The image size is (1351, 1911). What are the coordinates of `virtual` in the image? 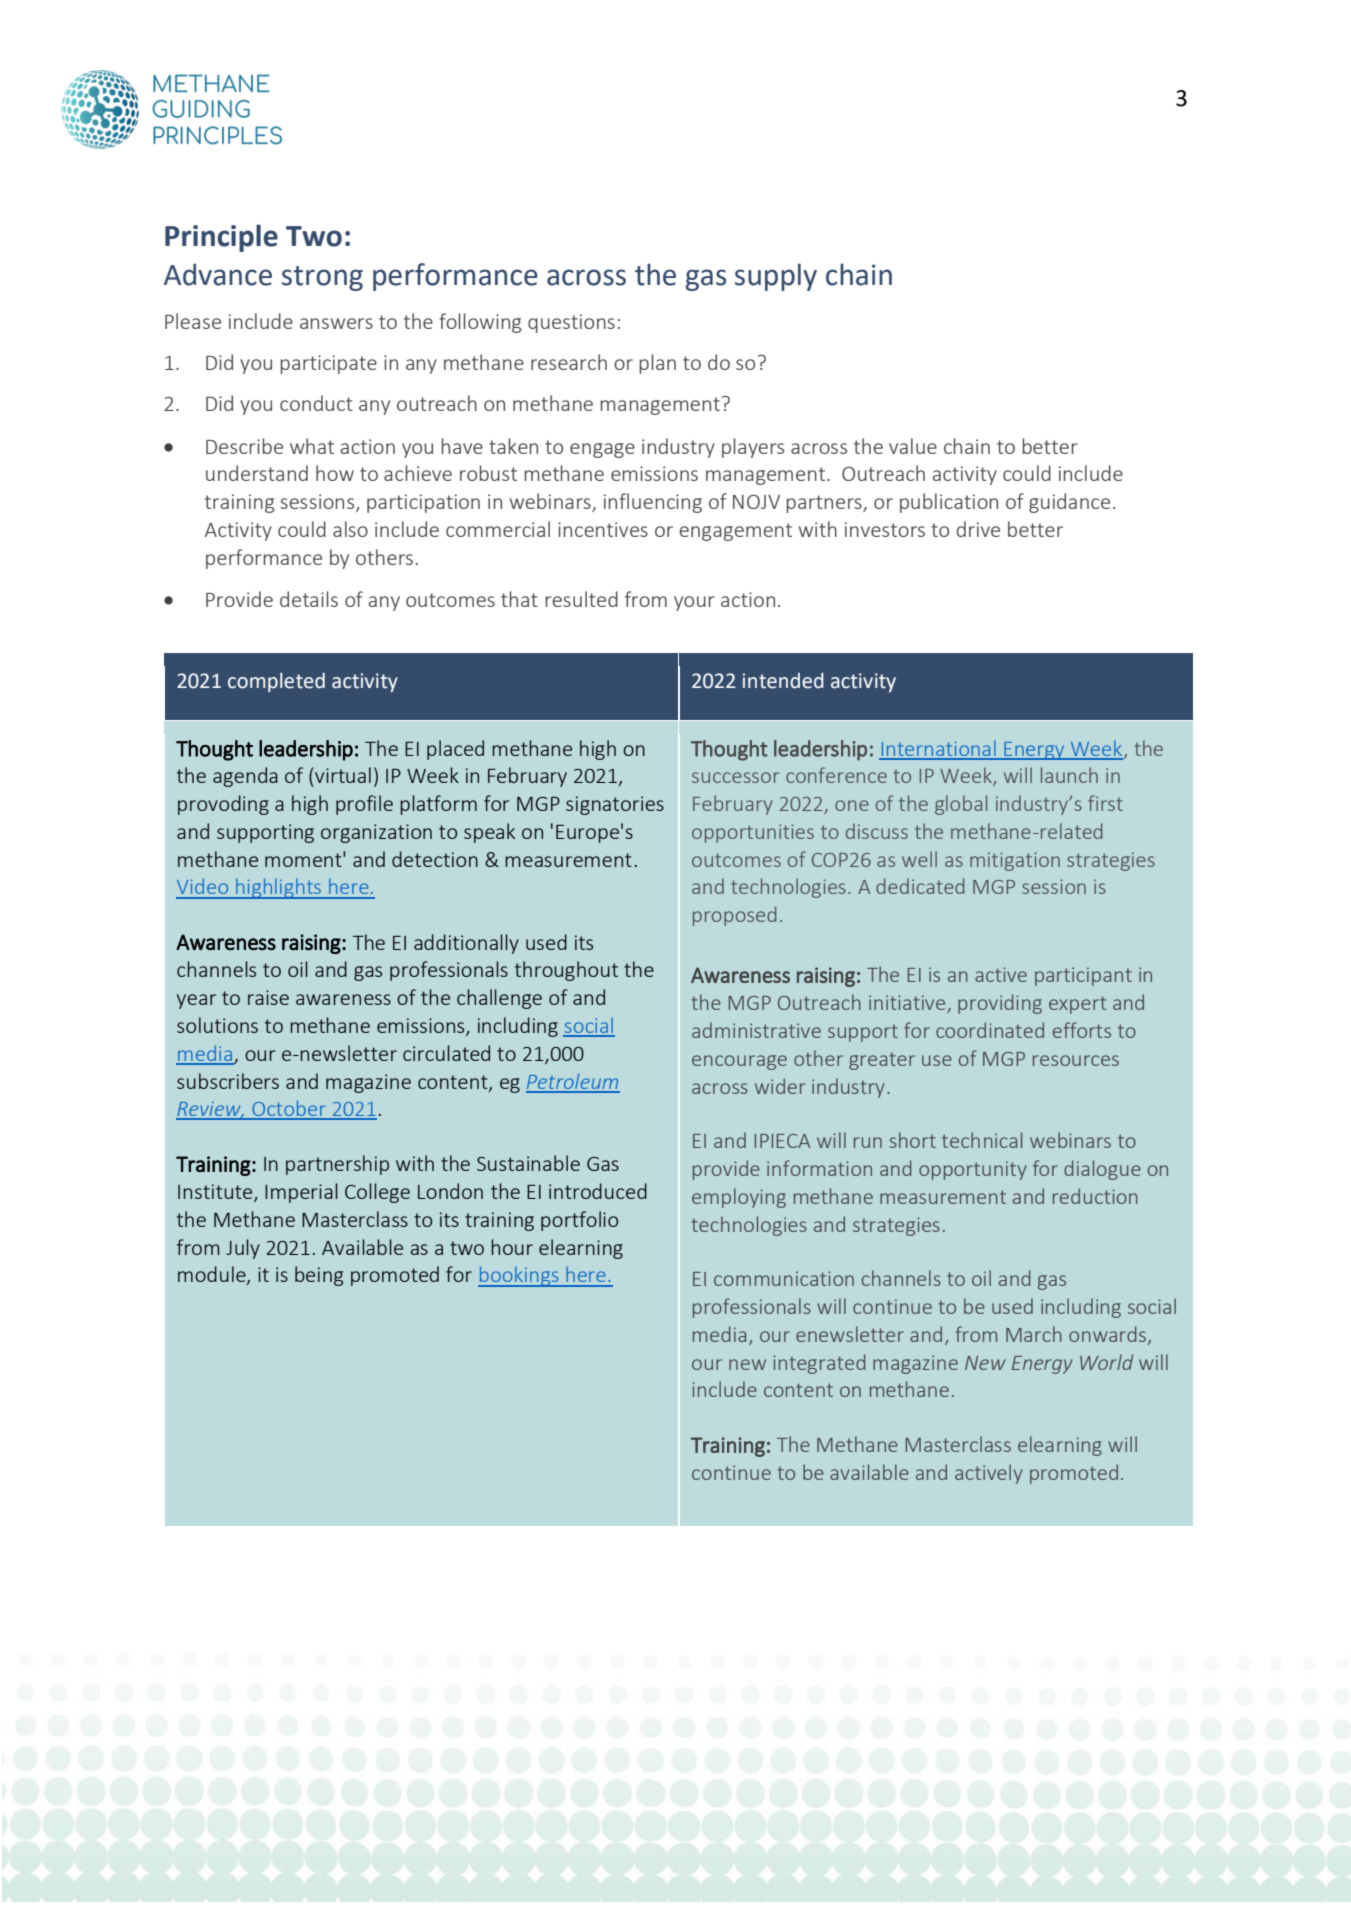 It's located at (343, 775).
